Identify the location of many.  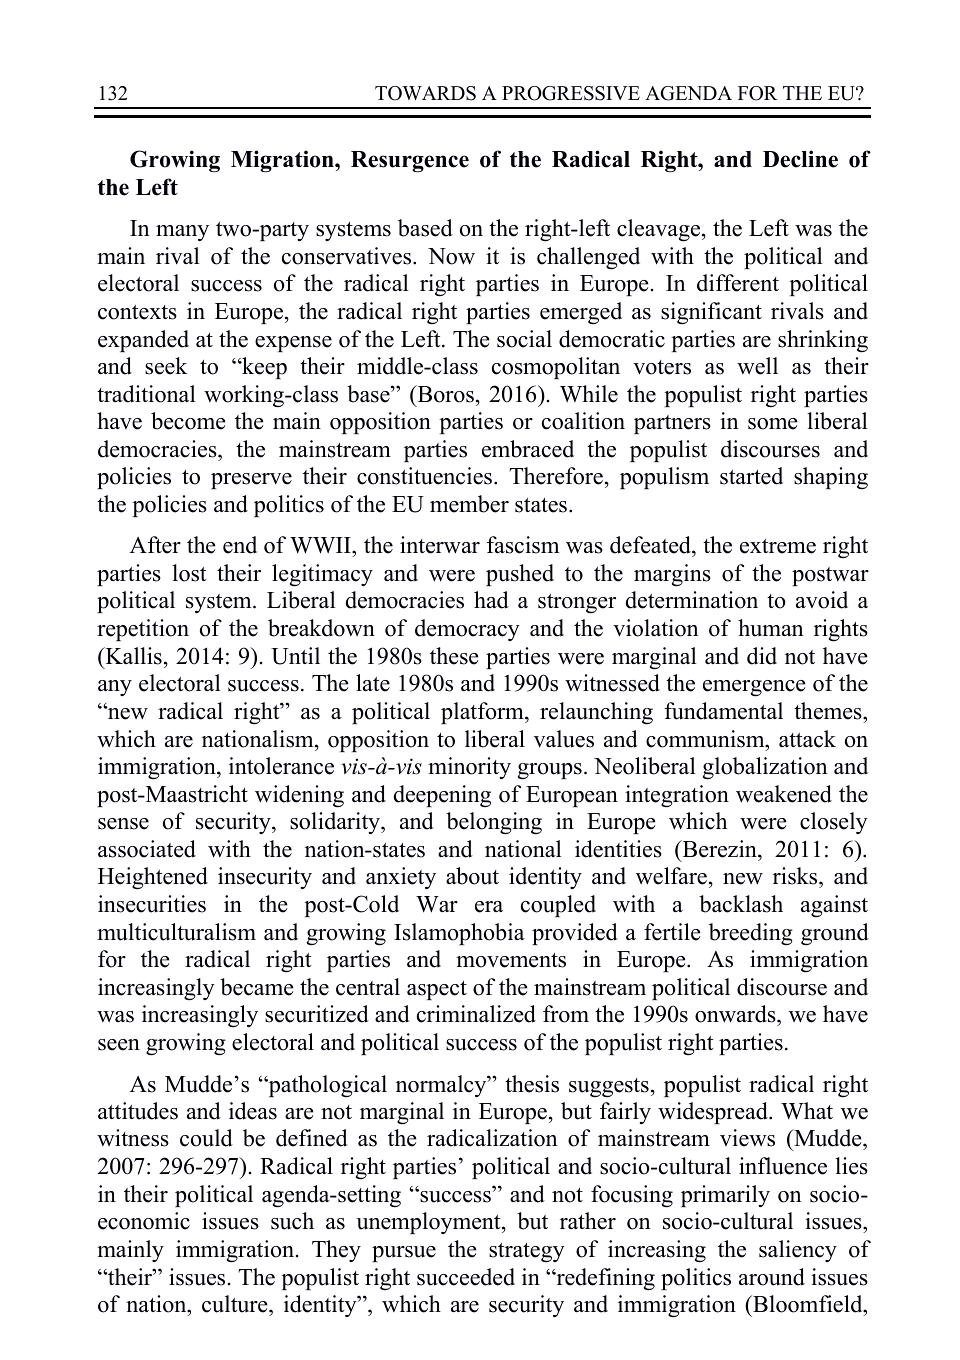
(182, 233).
